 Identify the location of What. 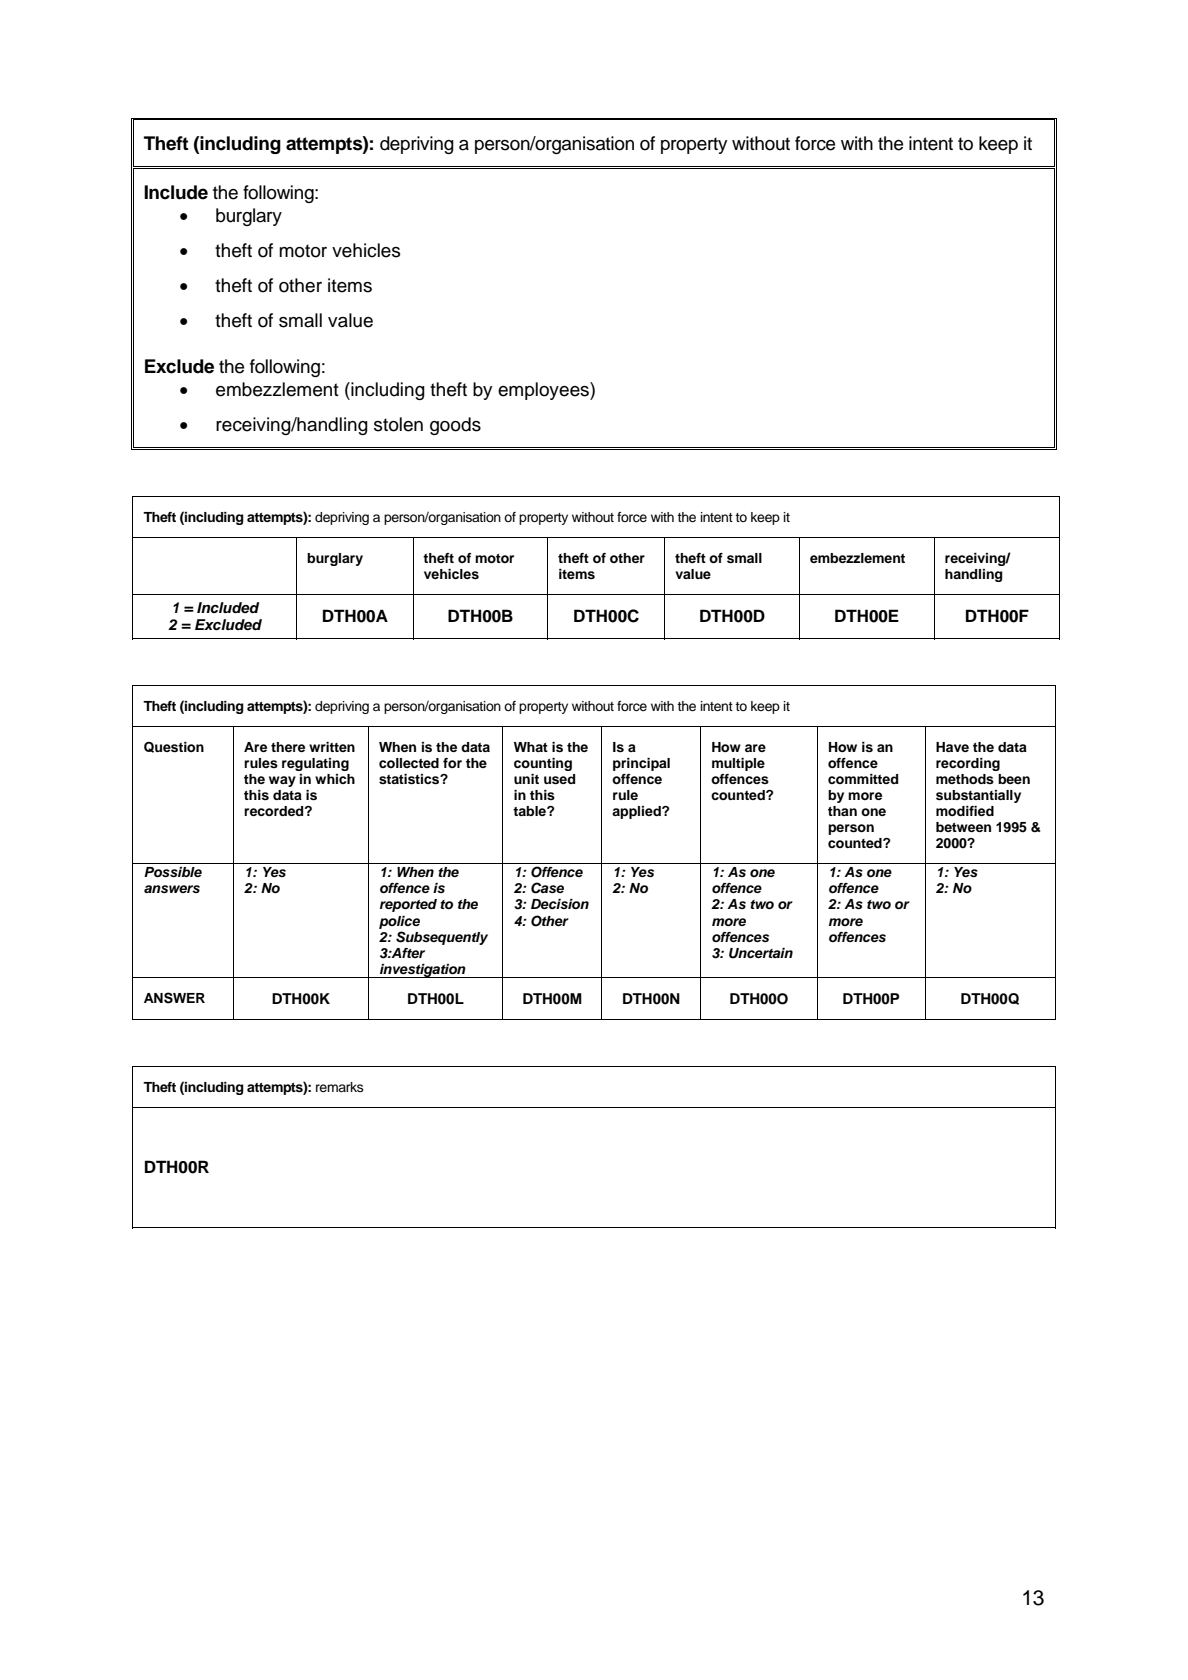
(531, 747).
